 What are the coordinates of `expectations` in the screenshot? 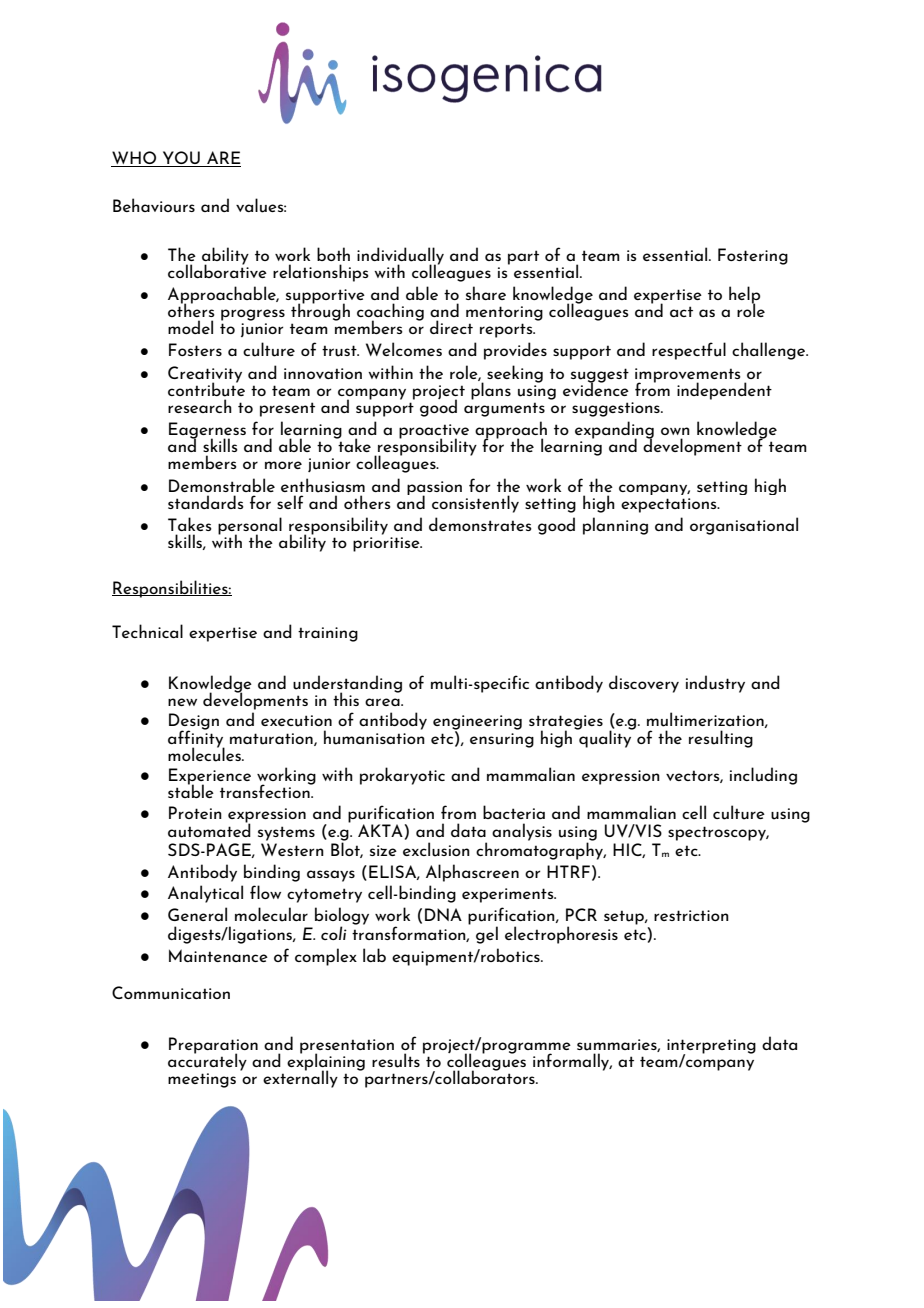 It's located at (670, 505).
